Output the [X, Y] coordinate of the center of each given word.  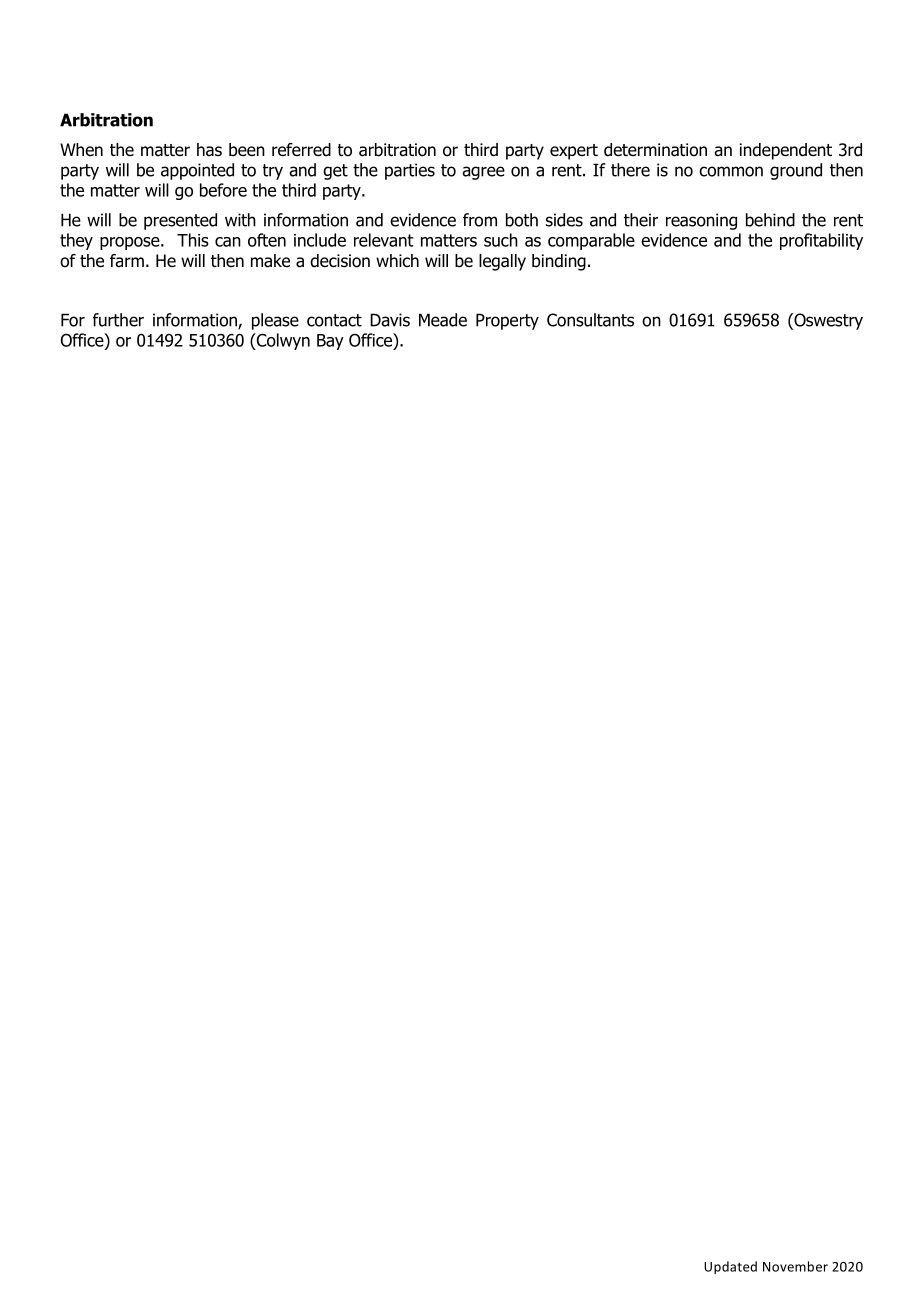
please [275, 321]
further [118, 320]
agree [483, 173]
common [731, 171]
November [795, 1266]
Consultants [590, 320]
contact [334, 320]
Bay [330, 342]
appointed [197, 171]
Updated [730, 1267]
